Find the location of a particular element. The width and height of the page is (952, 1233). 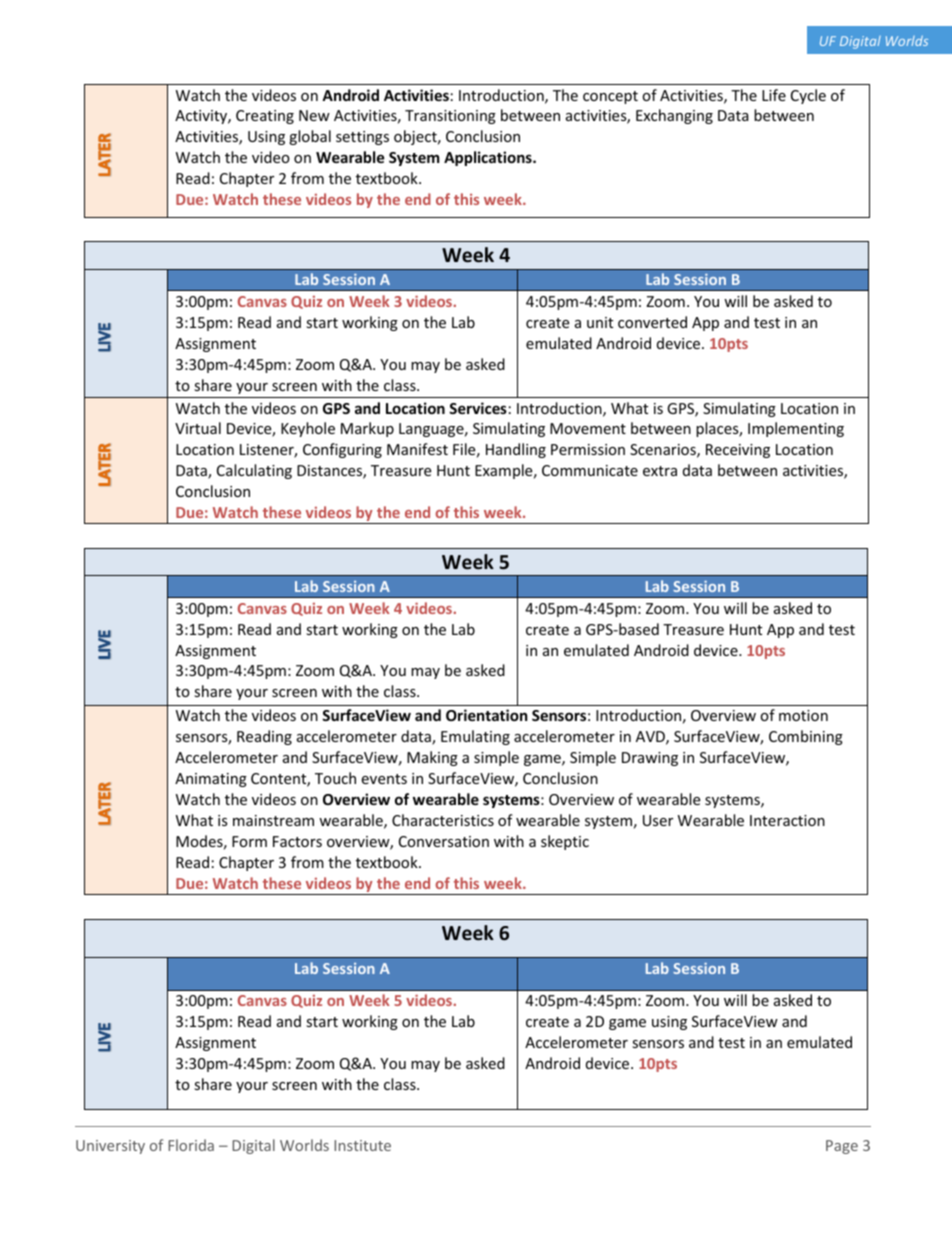

Florida is located at coordinates (191, 1145).
